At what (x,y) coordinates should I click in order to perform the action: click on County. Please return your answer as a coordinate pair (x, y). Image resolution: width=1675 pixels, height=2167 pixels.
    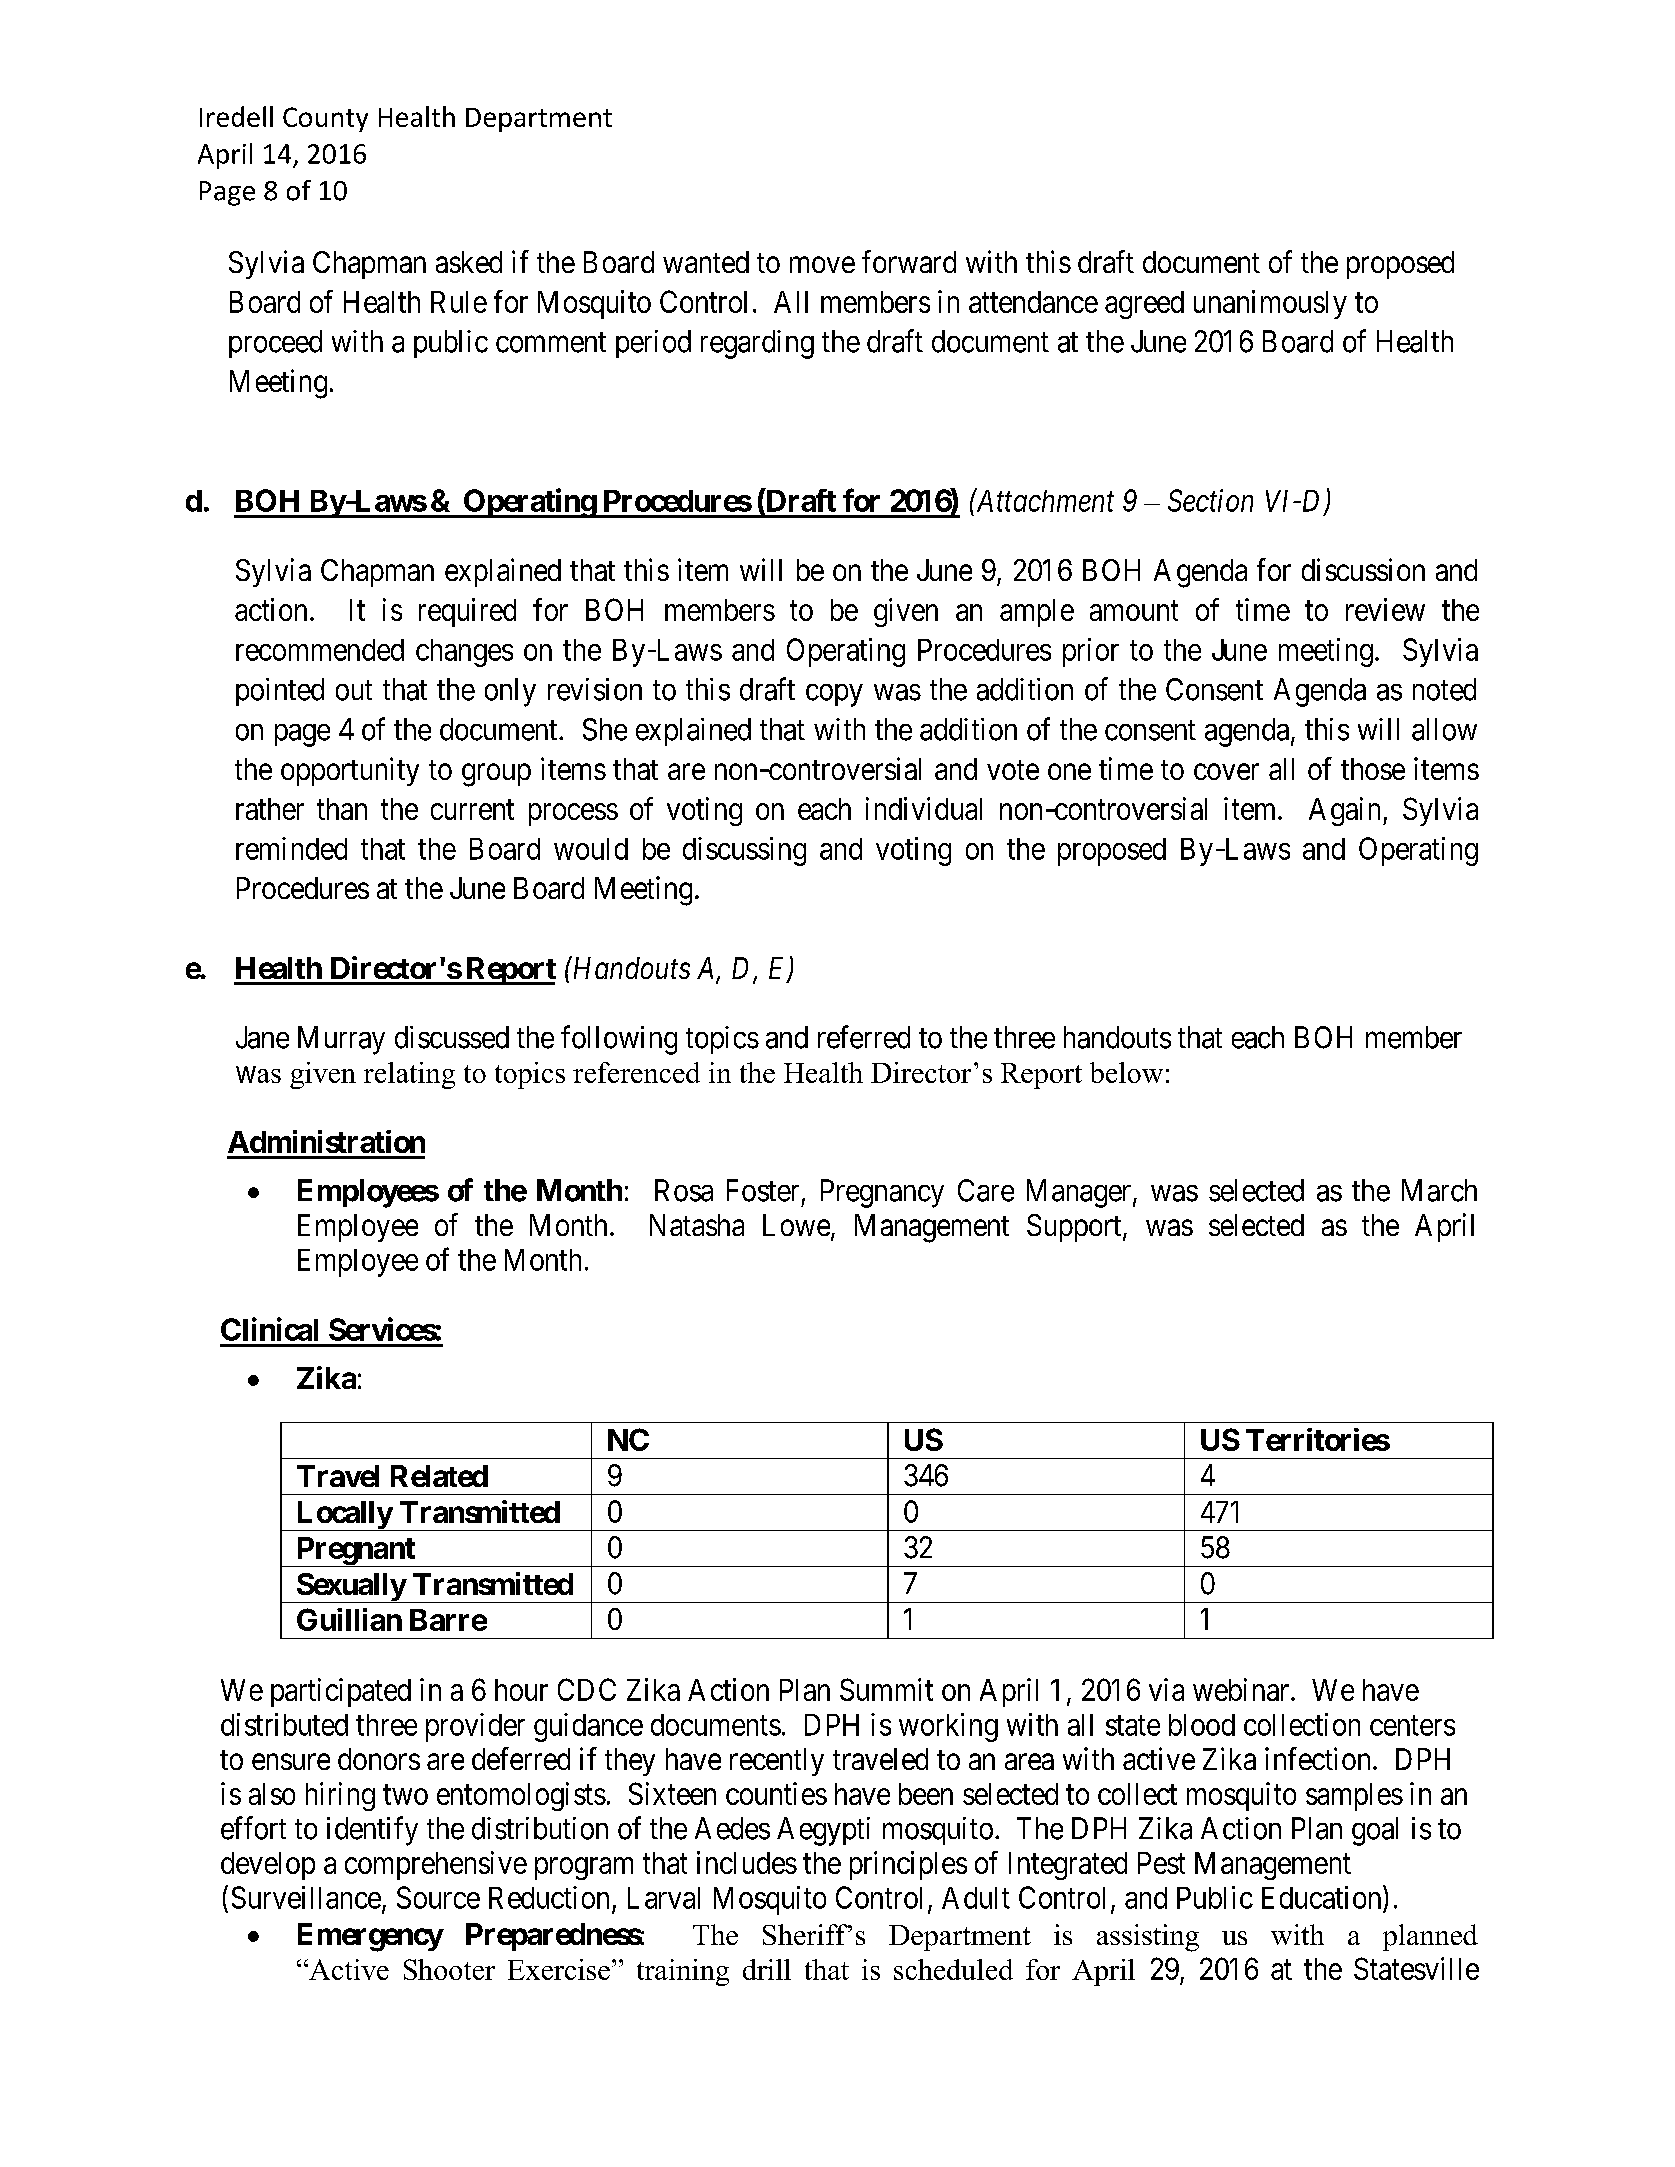
    Looking at the image, I should click on (325, 119).
